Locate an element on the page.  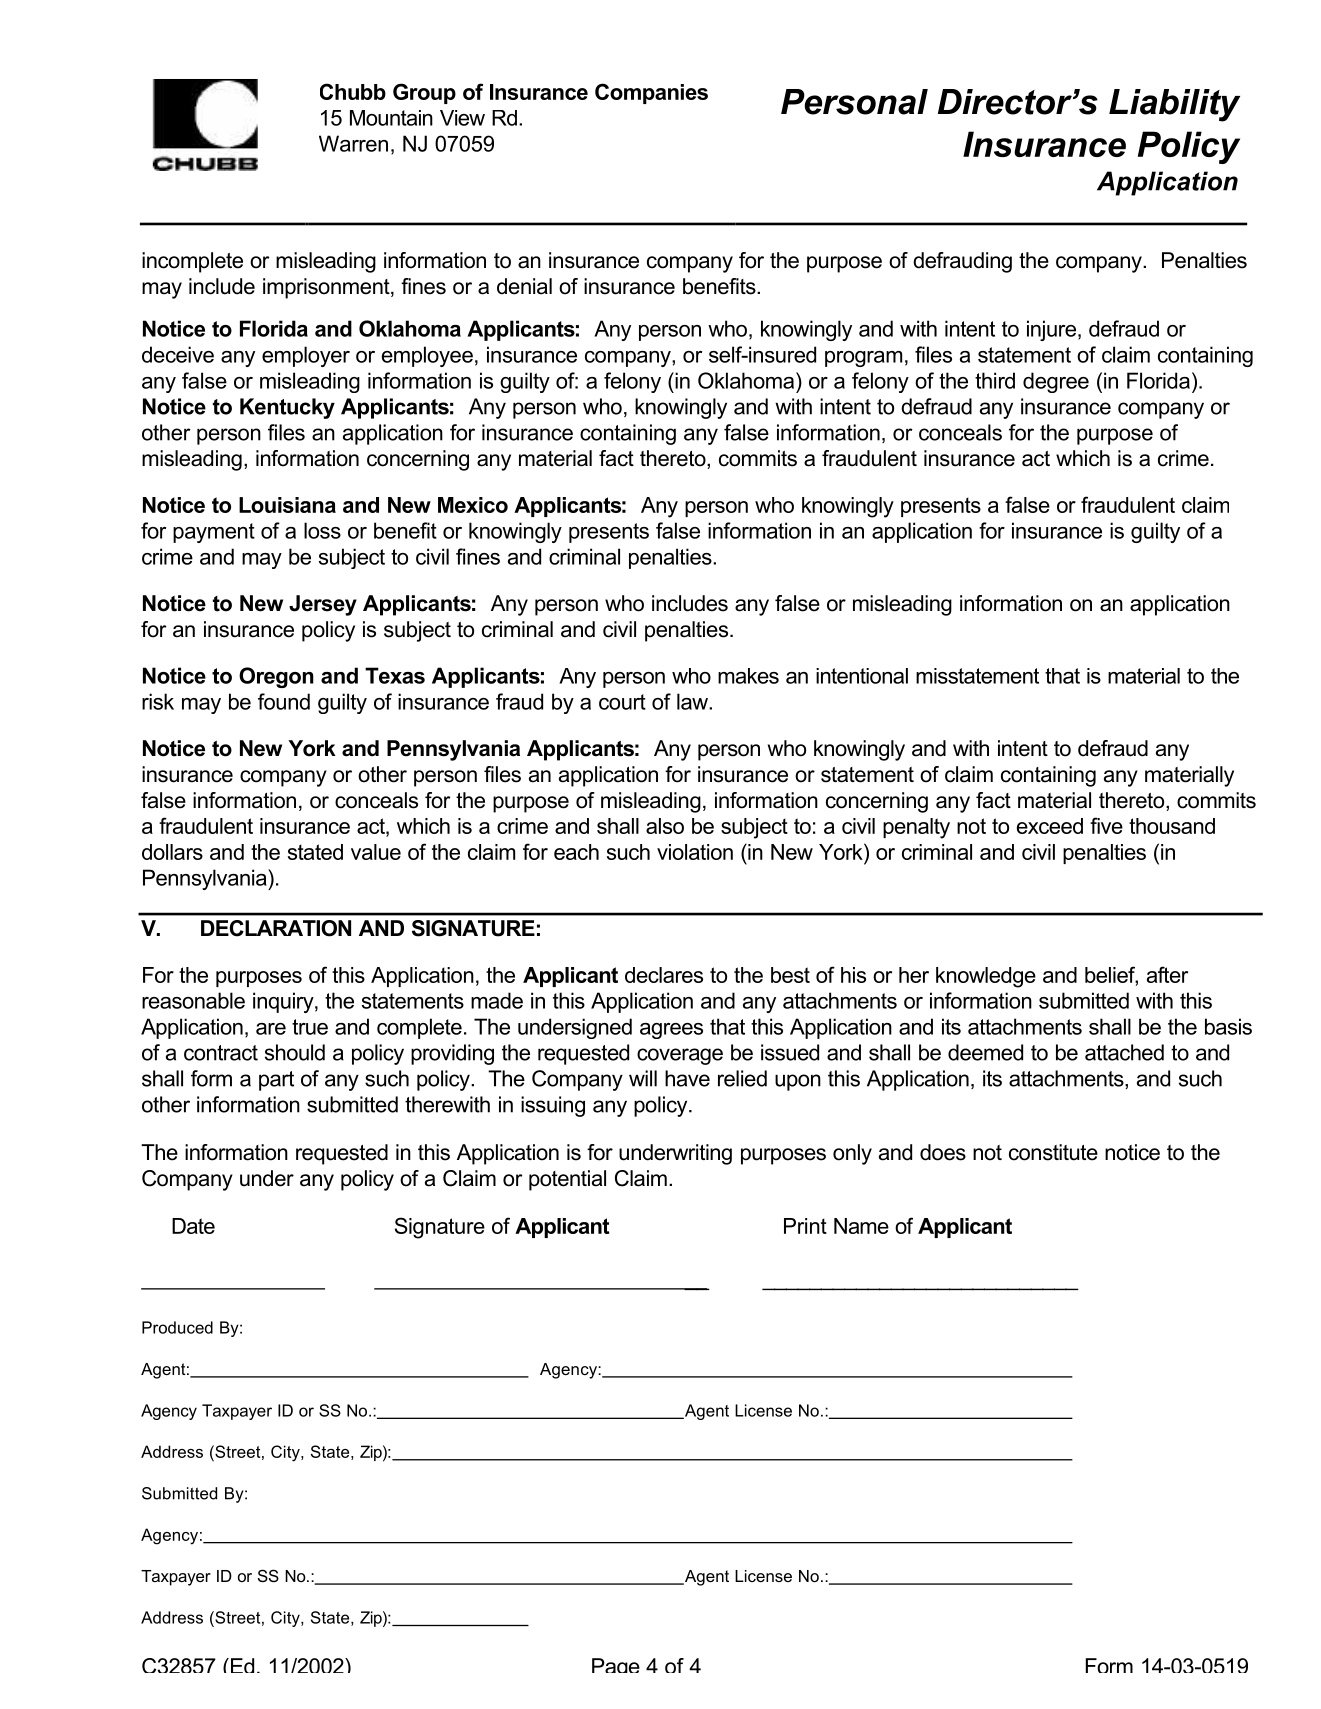
constitute is located at coordinates (1053, 1152).
